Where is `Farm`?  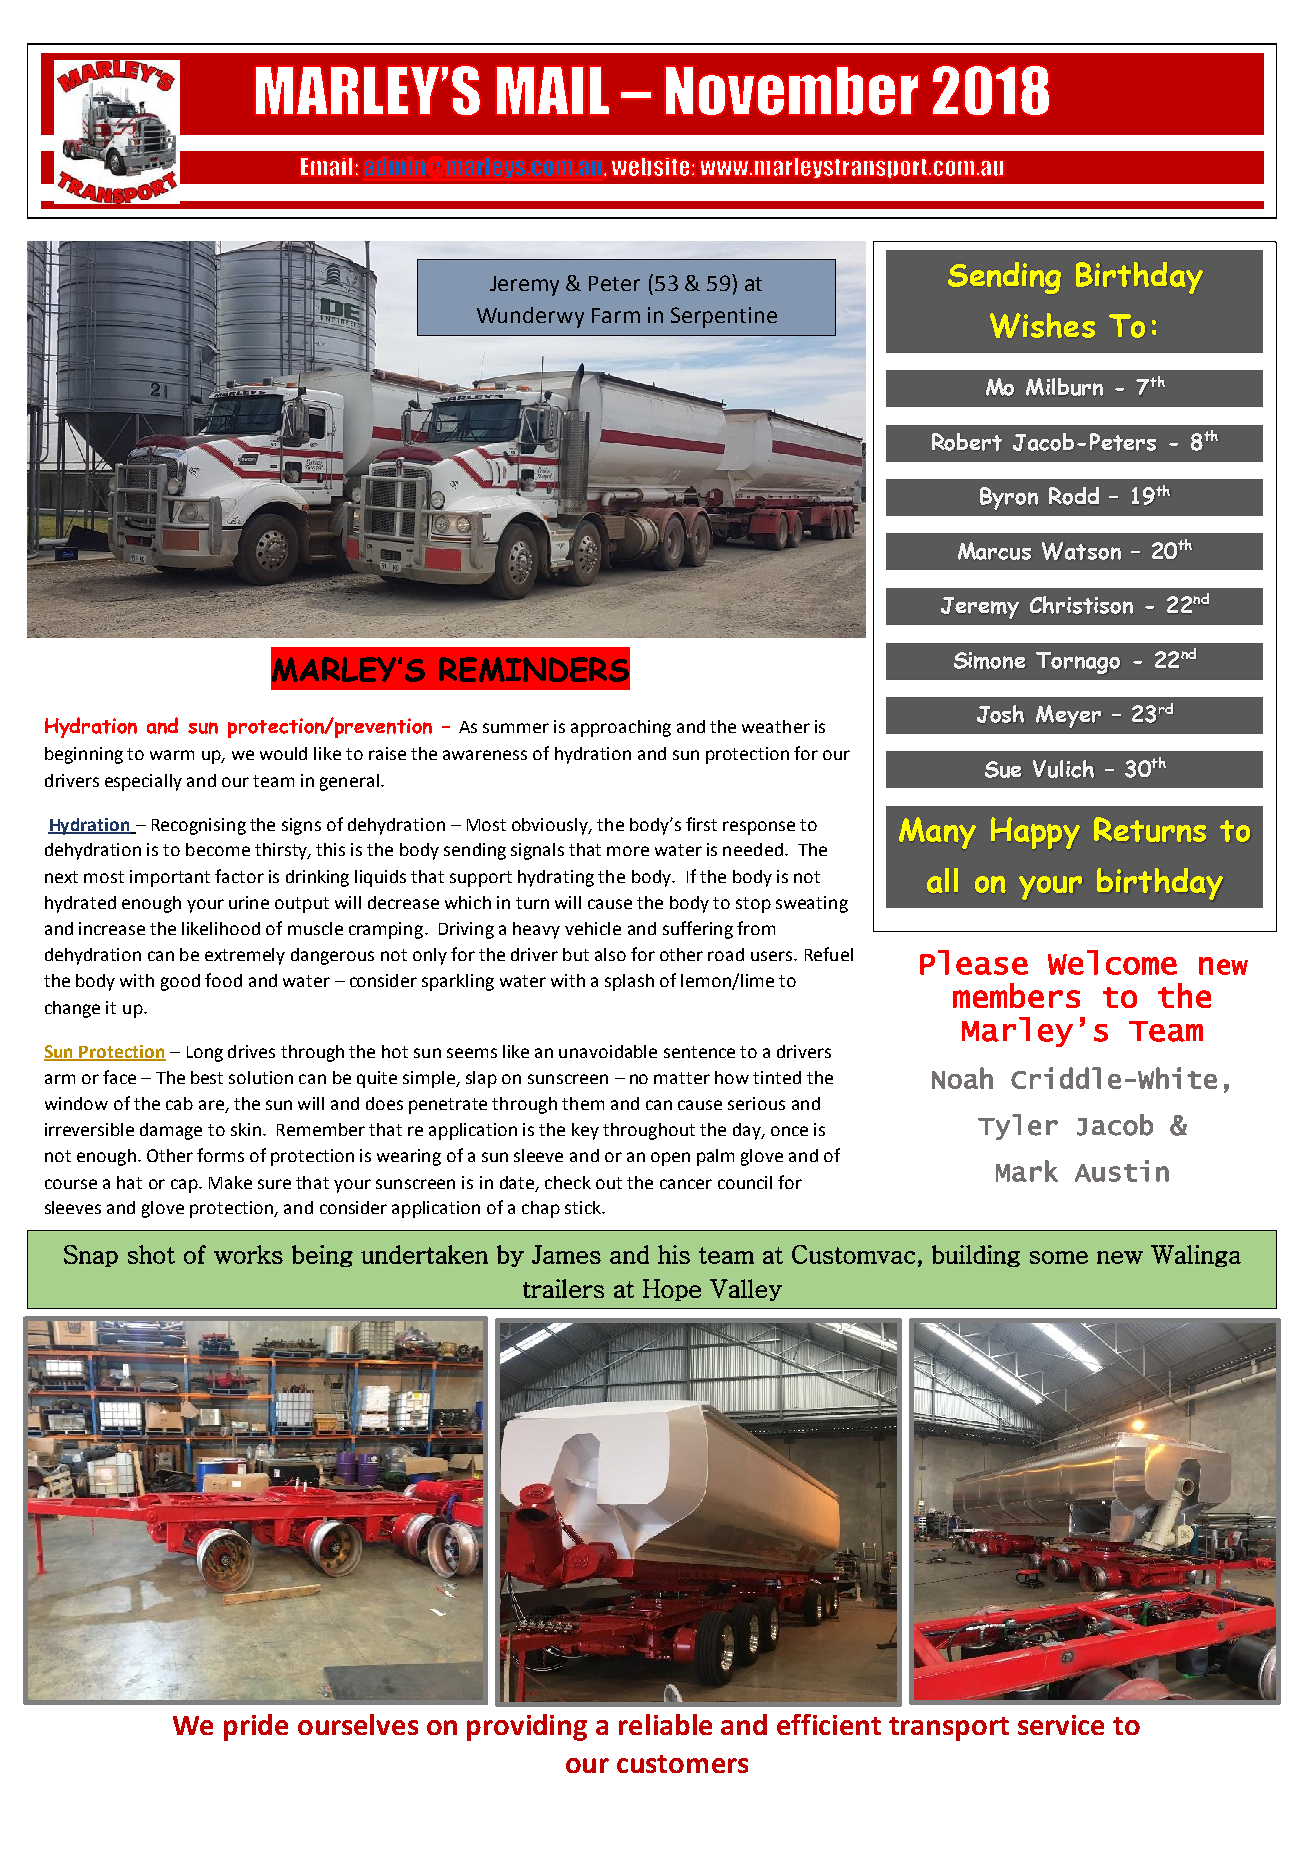
Farm is located at coordinates (616, 315).
